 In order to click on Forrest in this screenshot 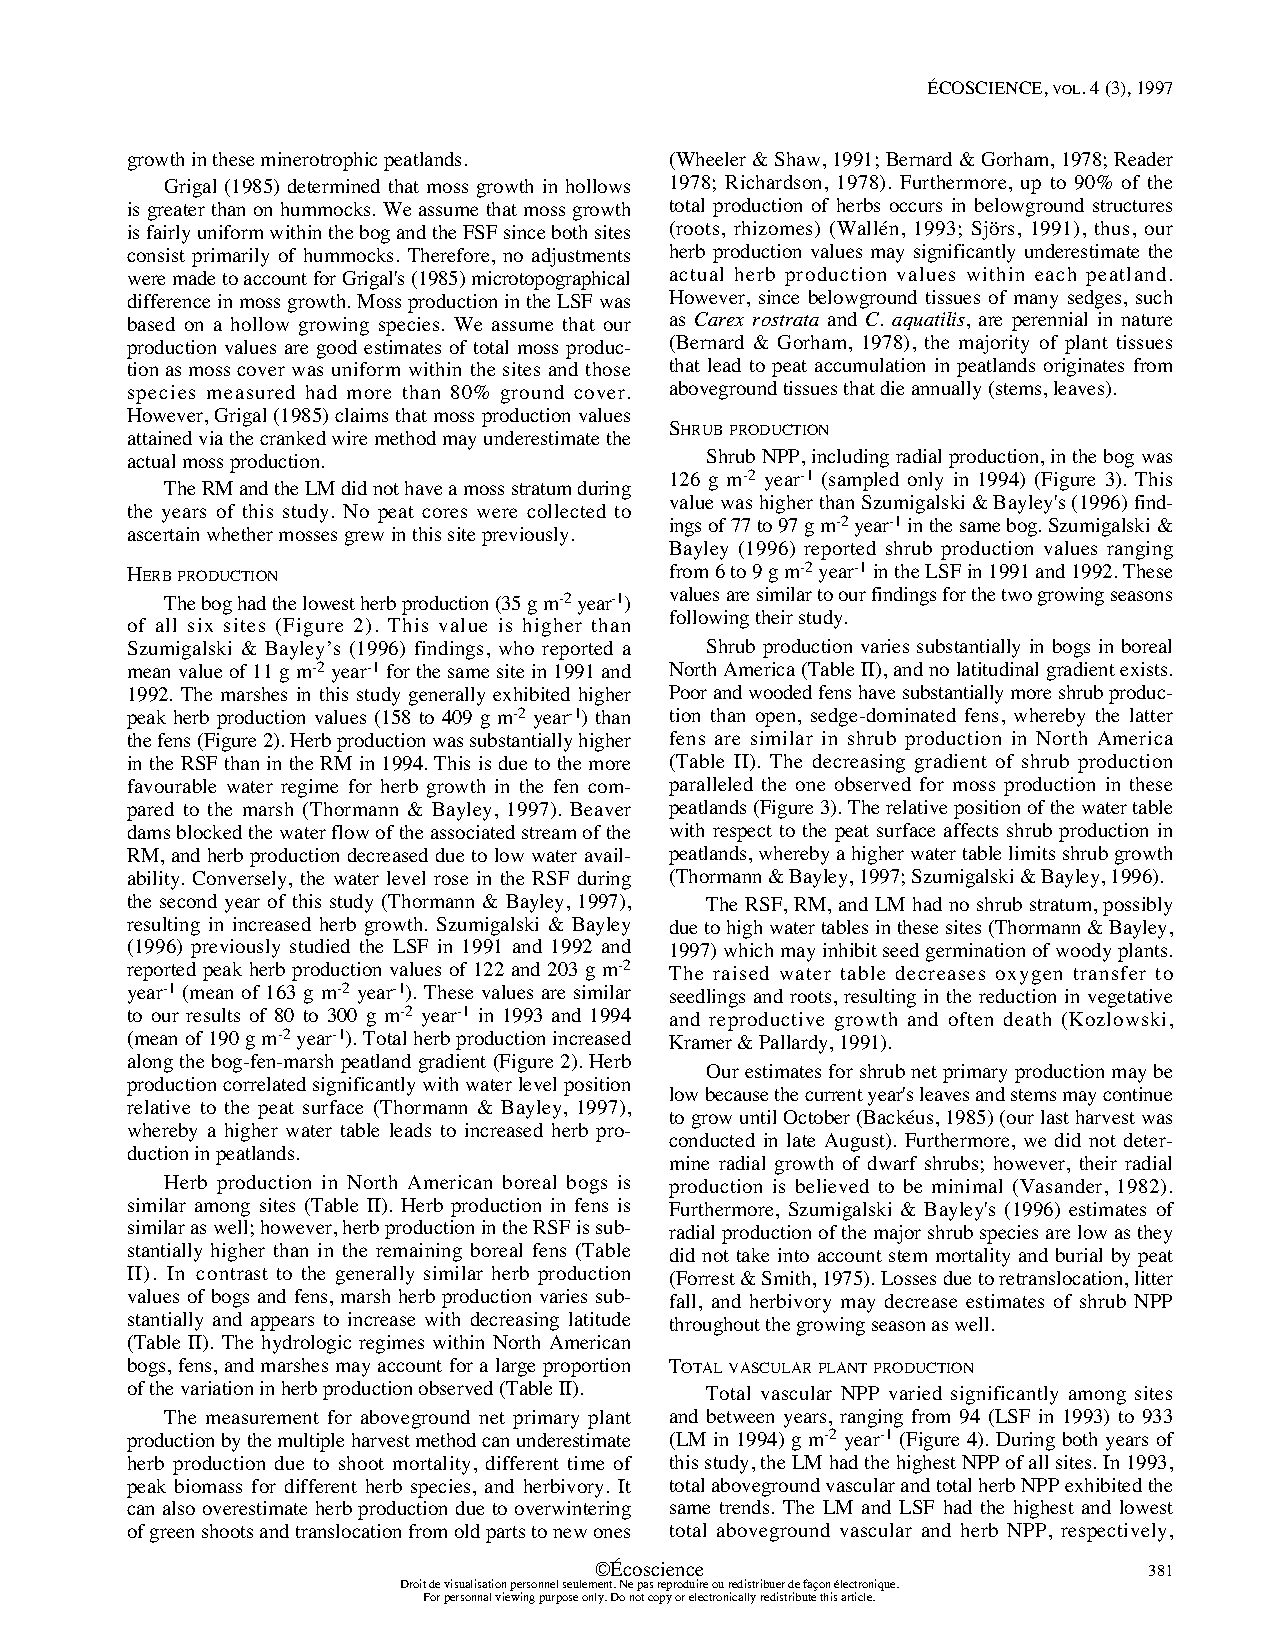, I will do `click(704, 1278)`.
